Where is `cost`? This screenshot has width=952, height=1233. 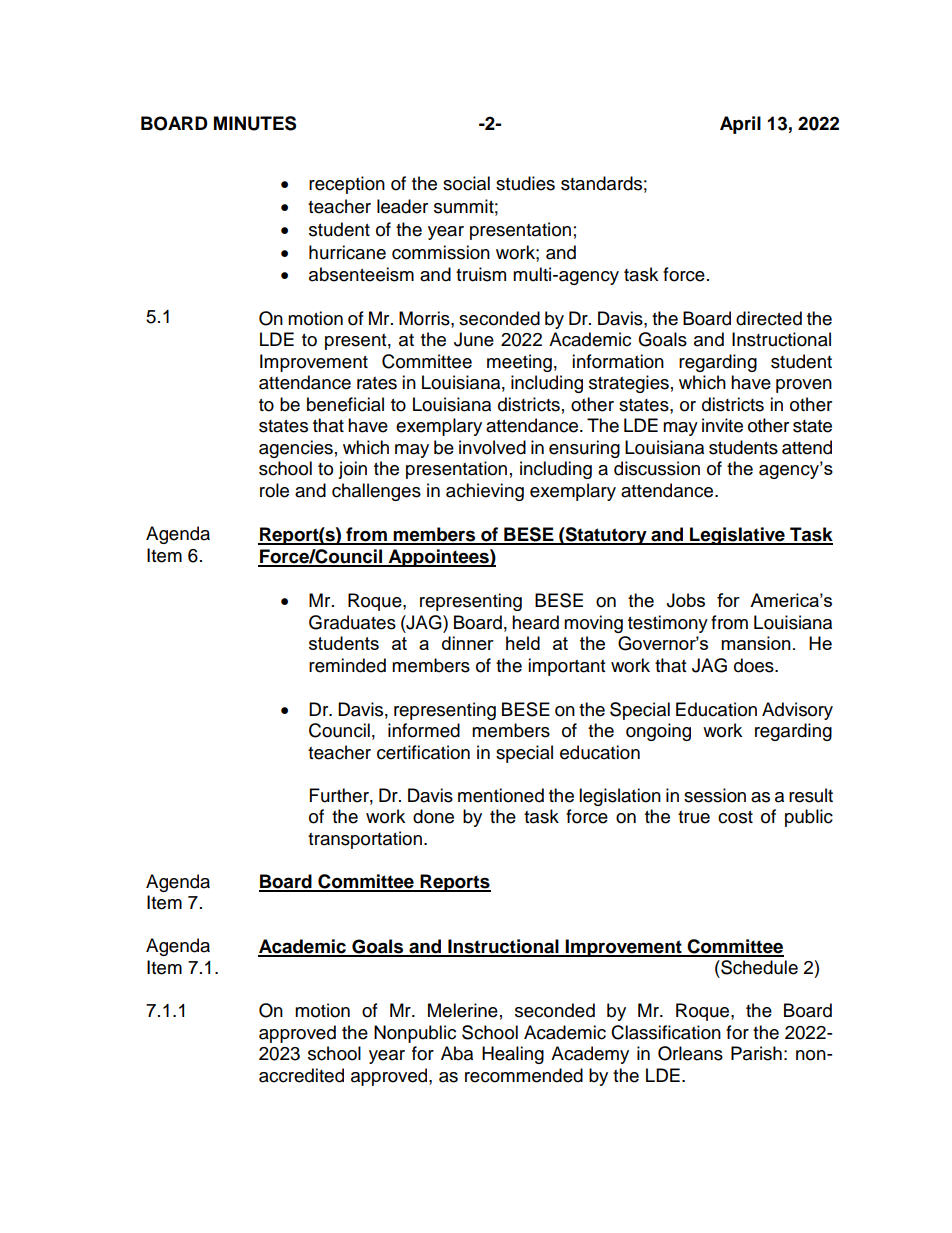
cost is located at coordinates (735, 817).
